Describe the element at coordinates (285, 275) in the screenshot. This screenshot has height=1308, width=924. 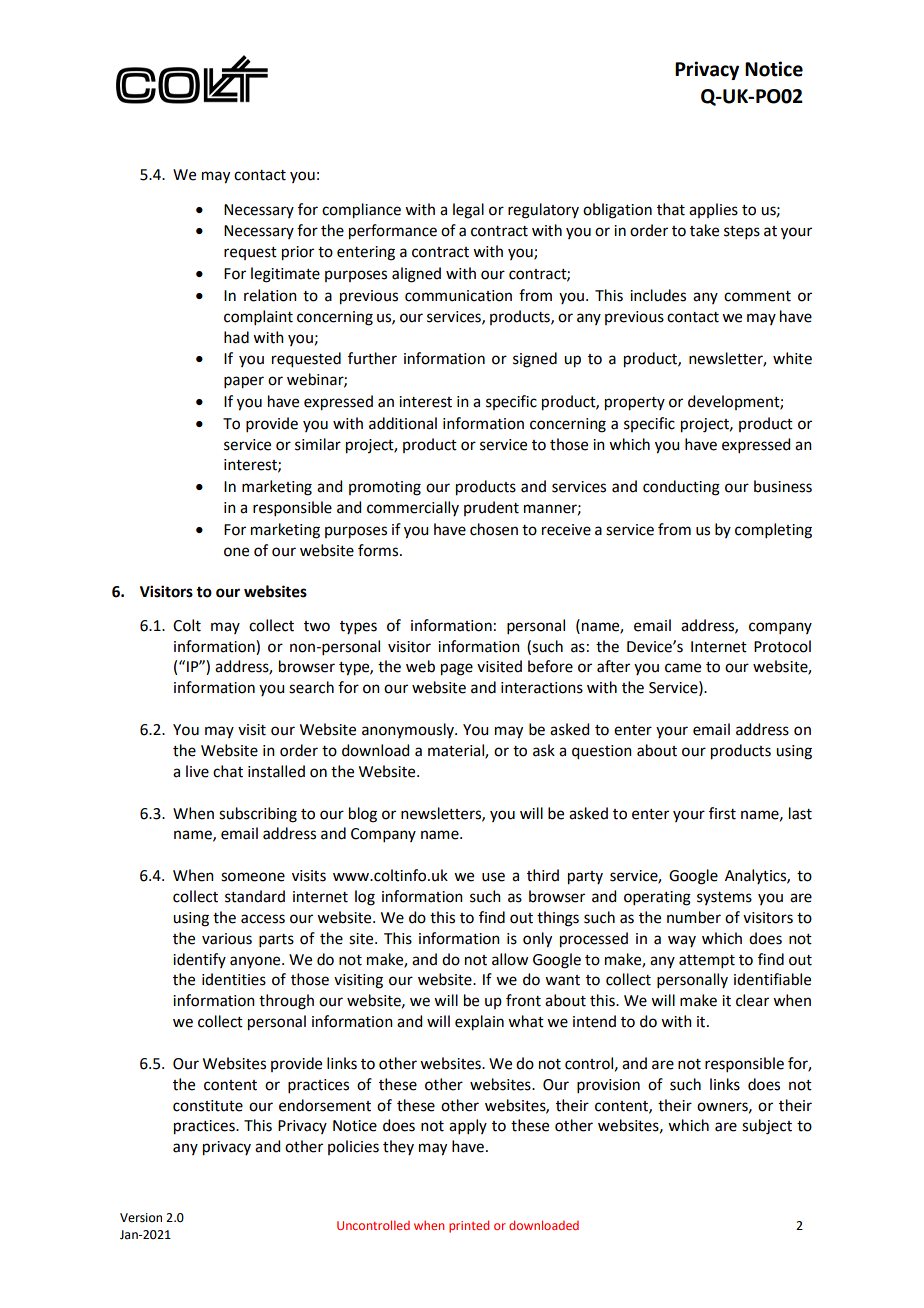
I see `legitimate` at that location.
